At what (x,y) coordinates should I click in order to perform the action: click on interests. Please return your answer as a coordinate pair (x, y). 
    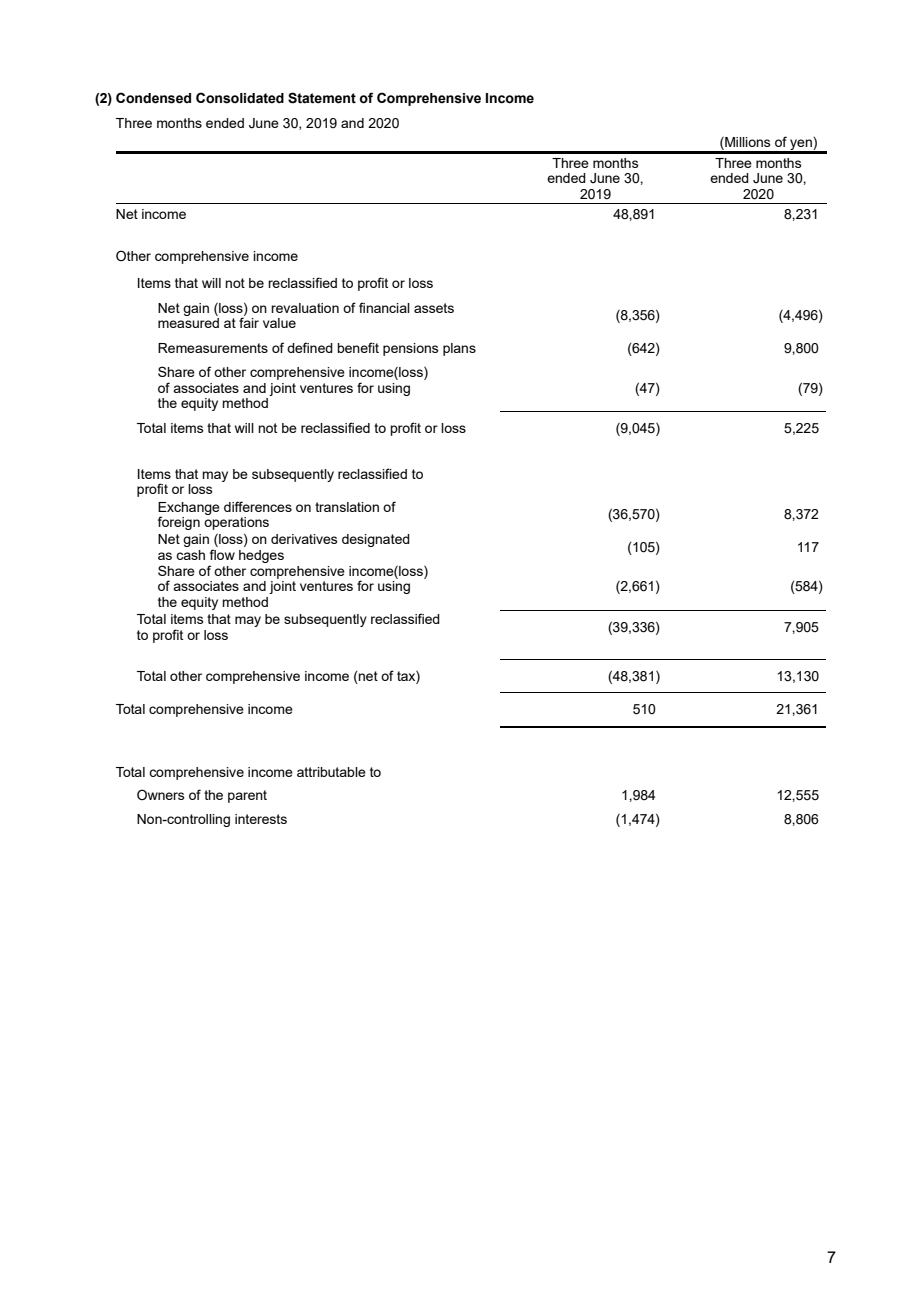
    Looking at the image, I should click on (261, 819).
